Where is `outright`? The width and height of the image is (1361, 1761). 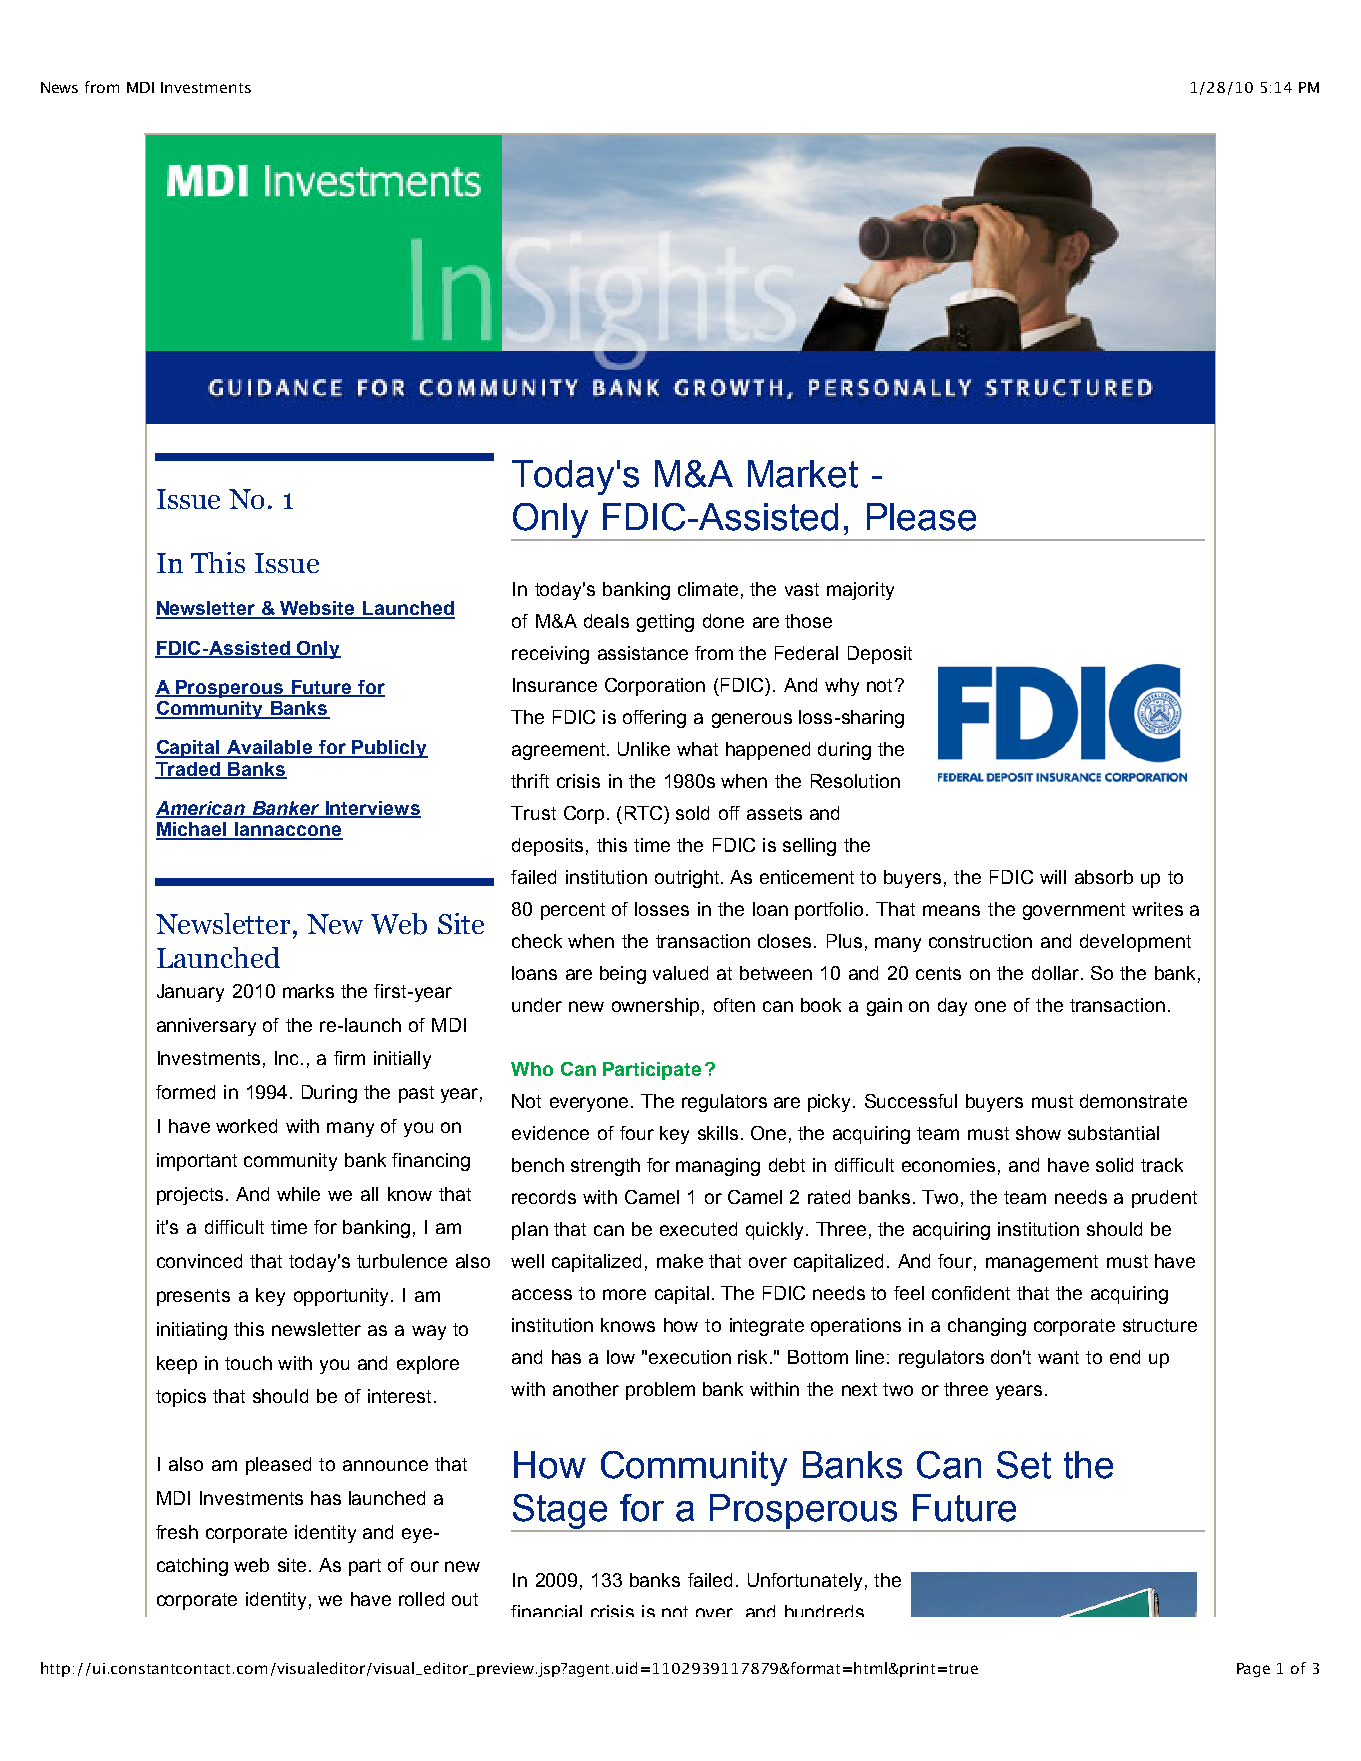 outright is located at coordinates (687, 879).
